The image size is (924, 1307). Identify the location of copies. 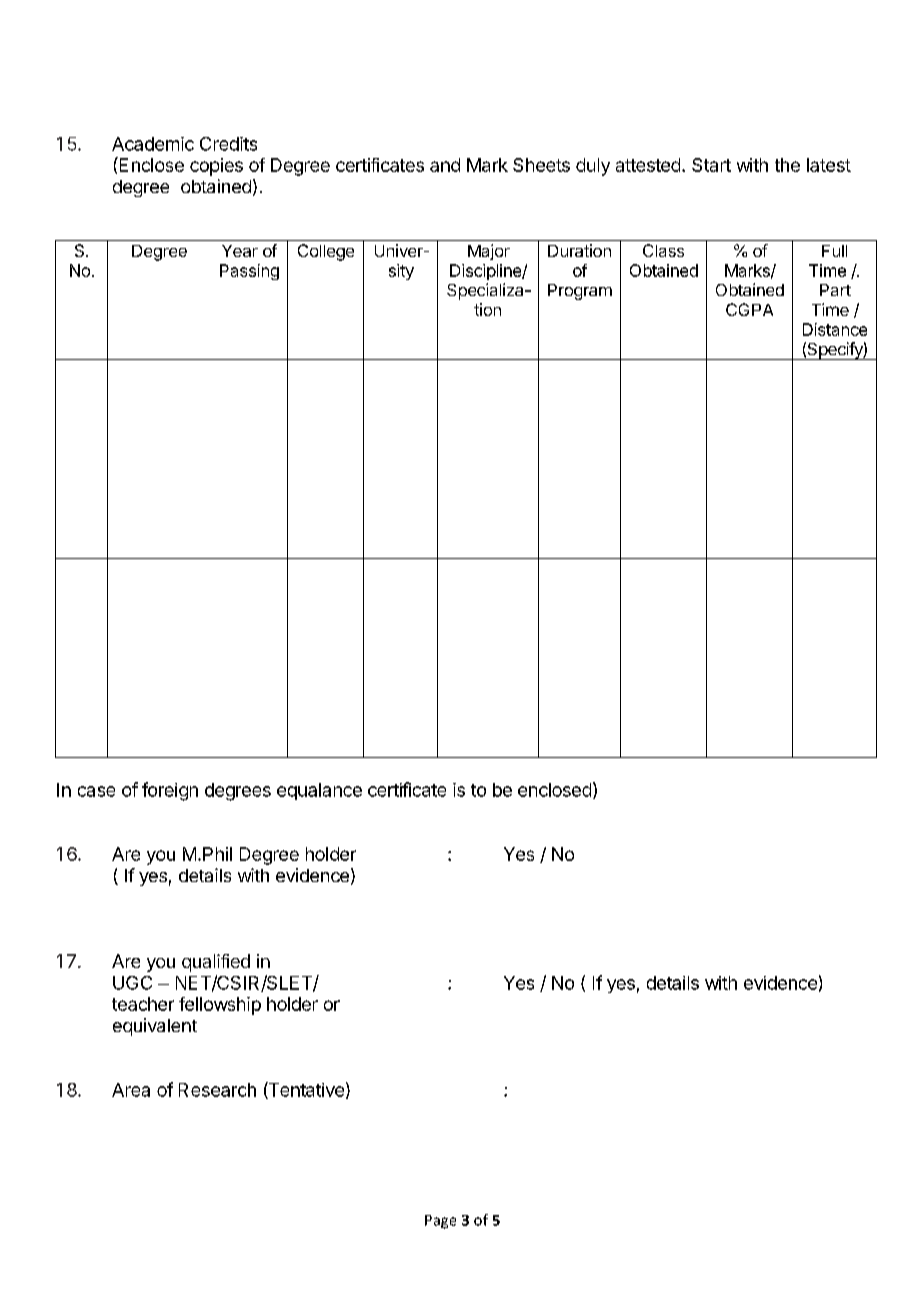
(216, 167).
